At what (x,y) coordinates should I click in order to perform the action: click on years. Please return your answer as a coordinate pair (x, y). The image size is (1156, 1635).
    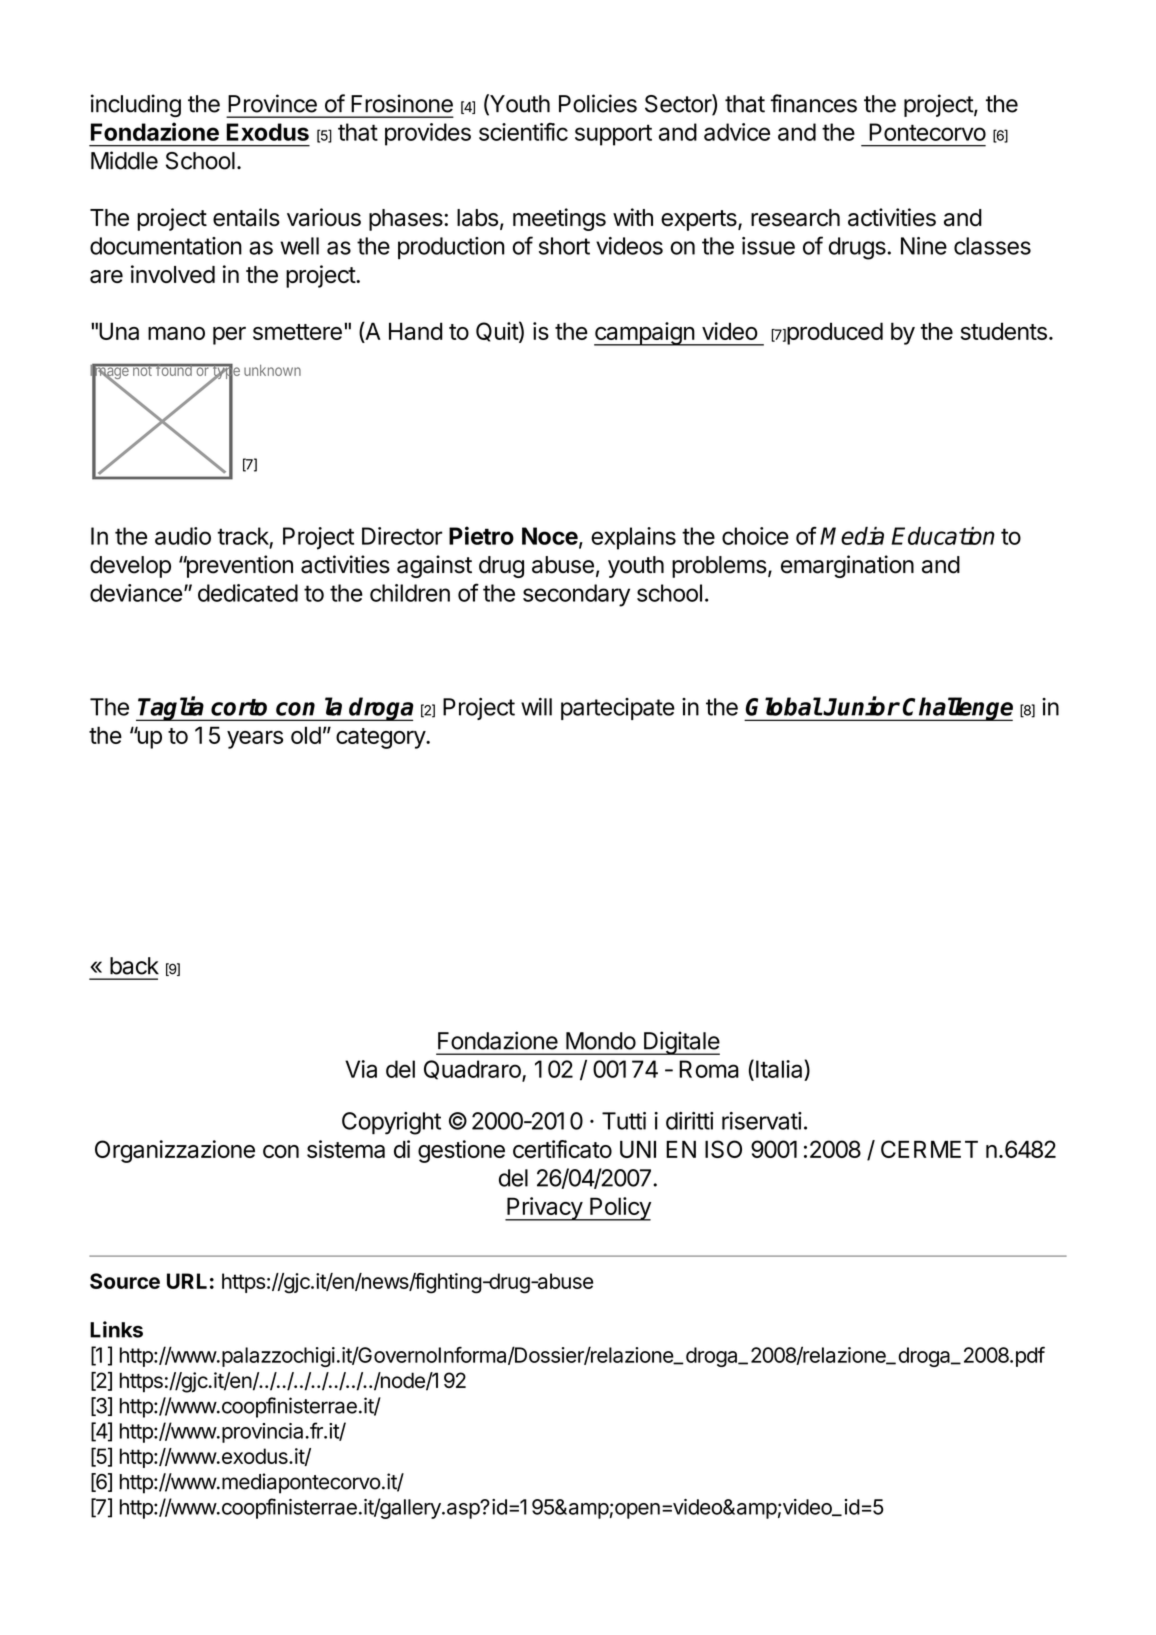
    Looking at the image, I should click on (255, 740).
